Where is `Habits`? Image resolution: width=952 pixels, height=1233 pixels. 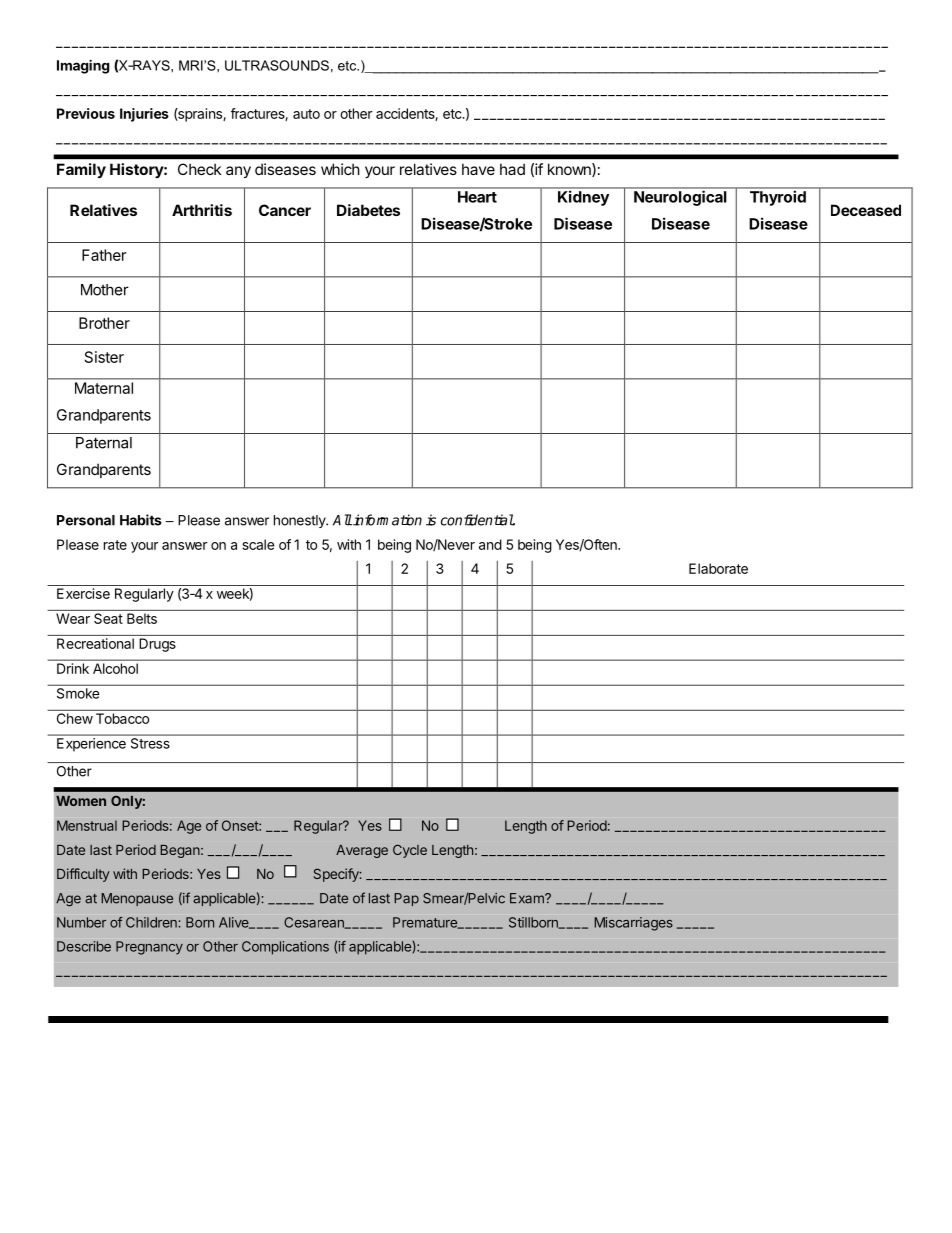
Habits is located at coordinates (141, 520).
